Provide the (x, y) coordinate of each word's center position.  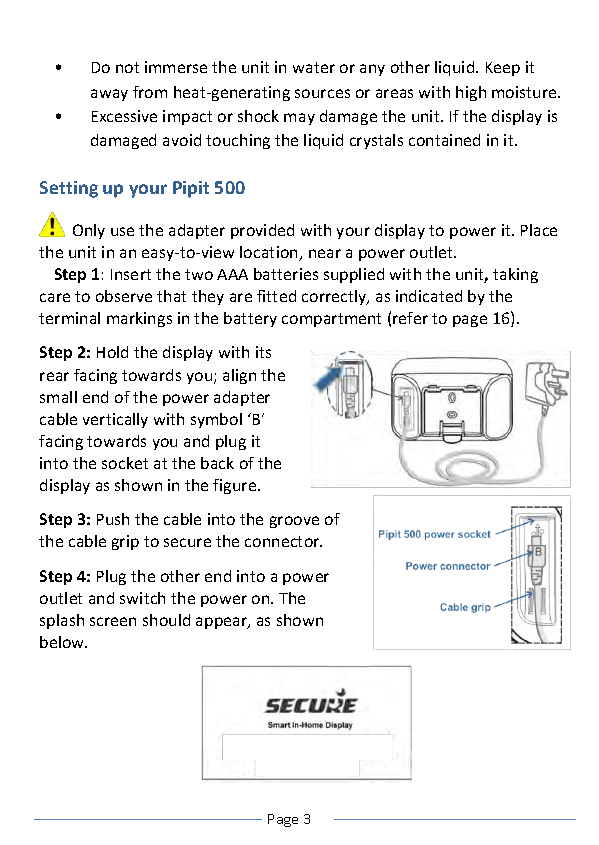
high (471, 93)
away (109, 95)
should (166, 620)
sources (322, 93)
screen (113, 621)
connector (283, 541)
